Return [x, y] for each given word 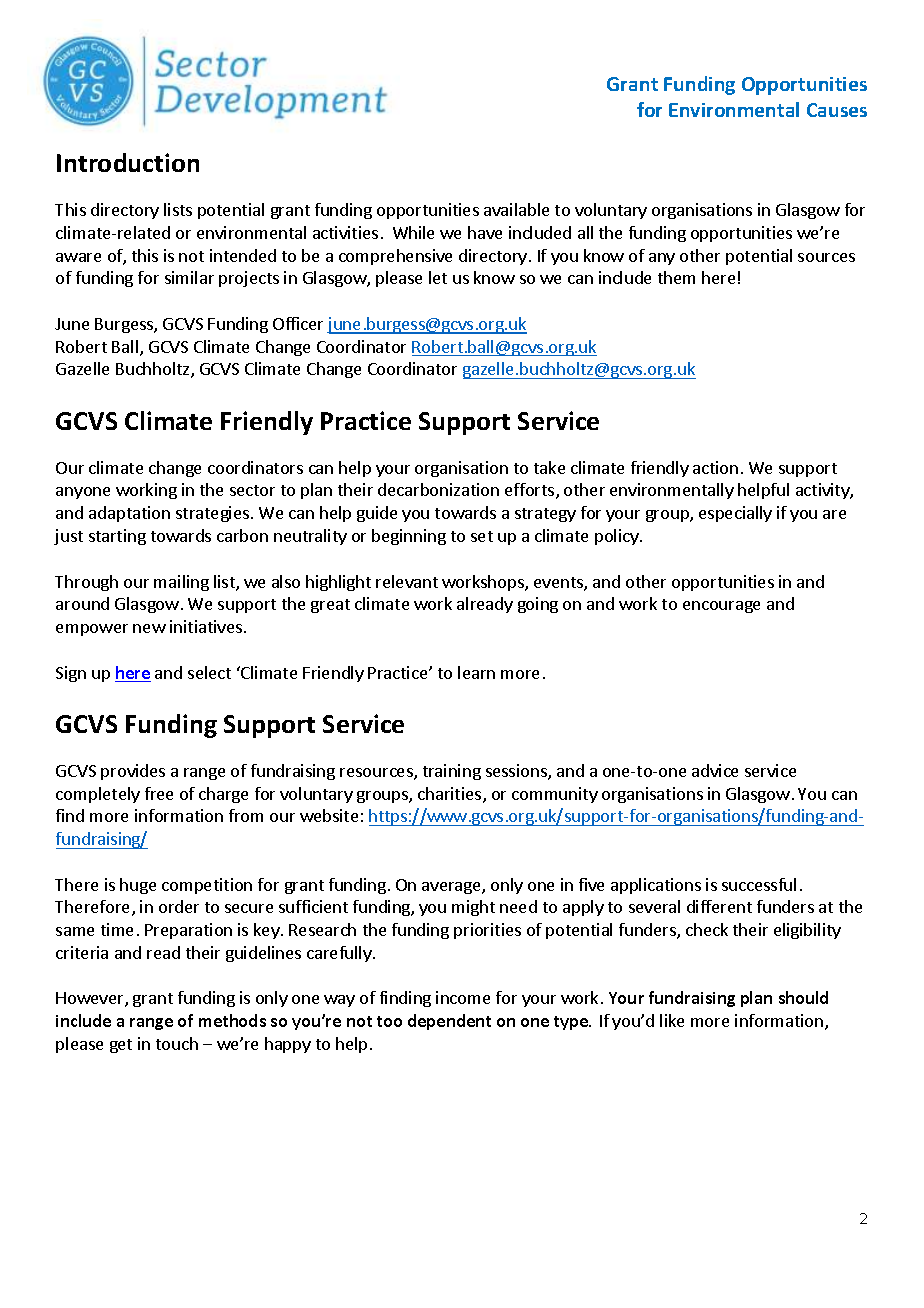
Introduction [128, 162]
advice [715, 770]
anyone [83, 493]
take [549, 467]
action [715, 467]
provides [133, 772]
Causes [837, 110]
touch [177, 1043]
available [516, 209]
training [452, 772]
